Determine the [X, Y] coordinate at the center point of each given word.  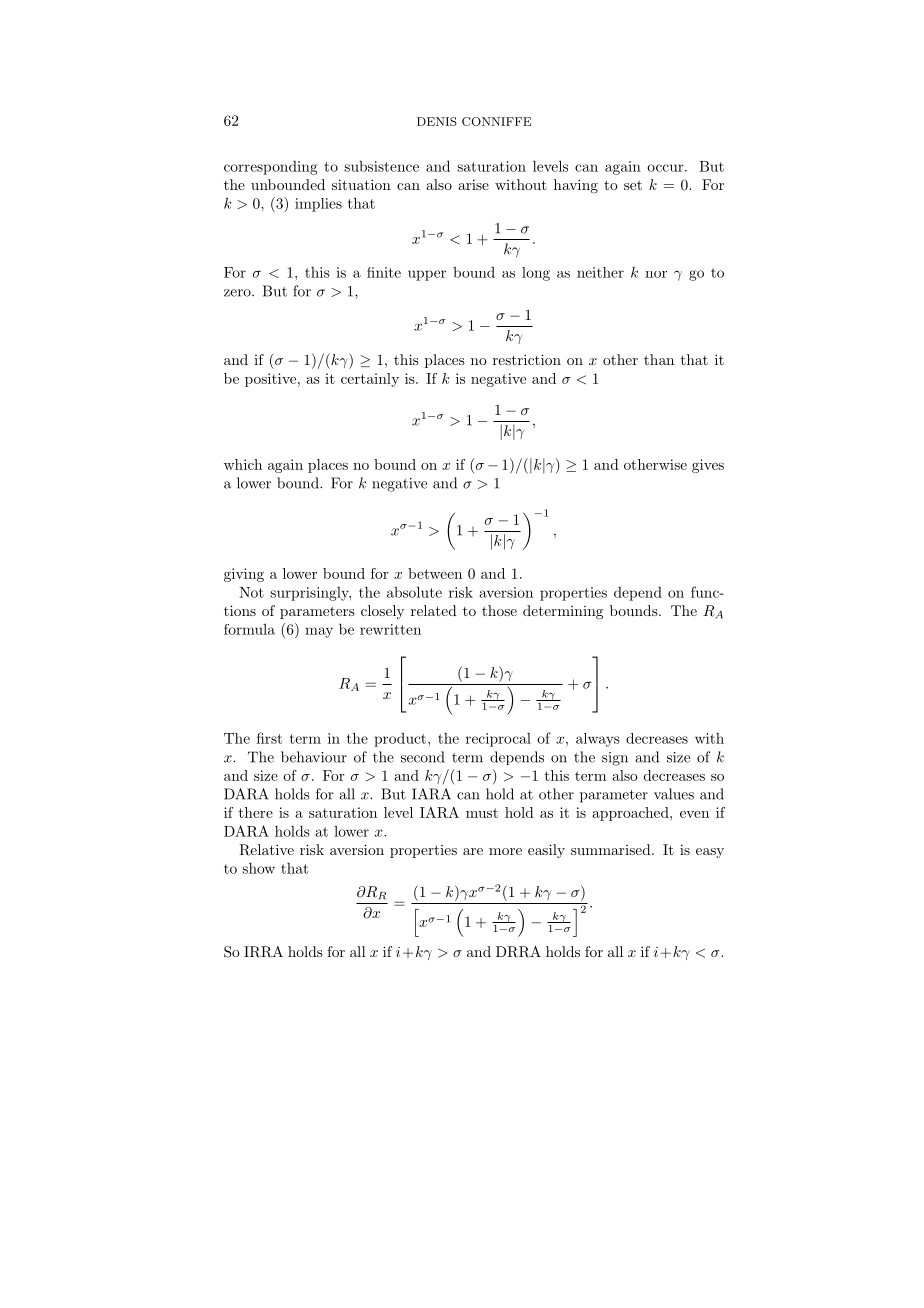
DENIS [437, 121]
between [435, 573]
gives [708, 466]
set [633, 185]
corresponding [271, 168]
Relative [266, 850]
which [243, 464]
